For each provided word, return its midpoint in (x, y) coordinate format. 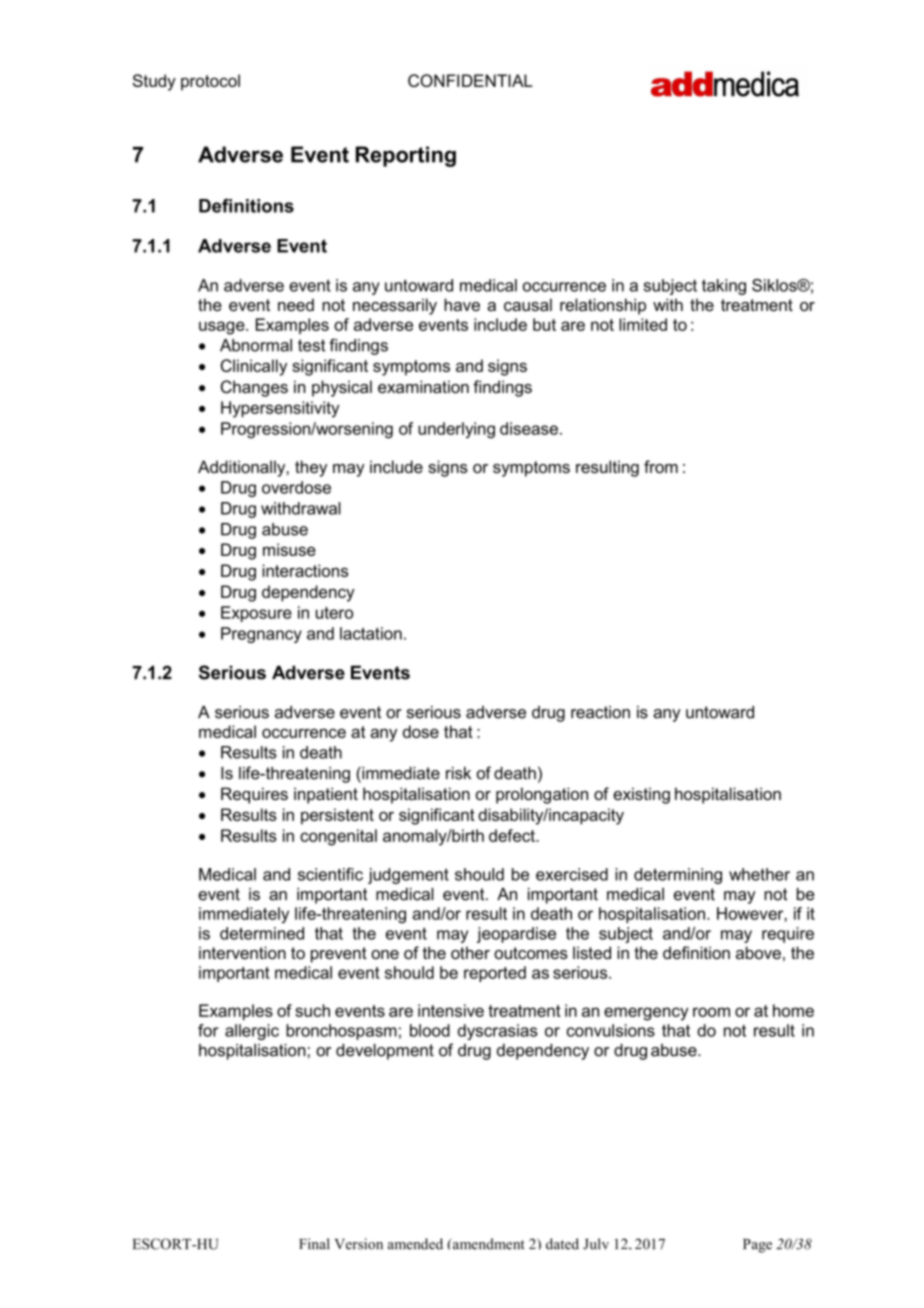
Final (314, 1244)
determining (678, 876)
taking (724, 287)
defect (513, 835)
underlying (456, 430)
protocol (210, 82)
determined (262, 933)
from (661, 466)
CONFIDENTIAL (470, 80)
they (311, 468)
